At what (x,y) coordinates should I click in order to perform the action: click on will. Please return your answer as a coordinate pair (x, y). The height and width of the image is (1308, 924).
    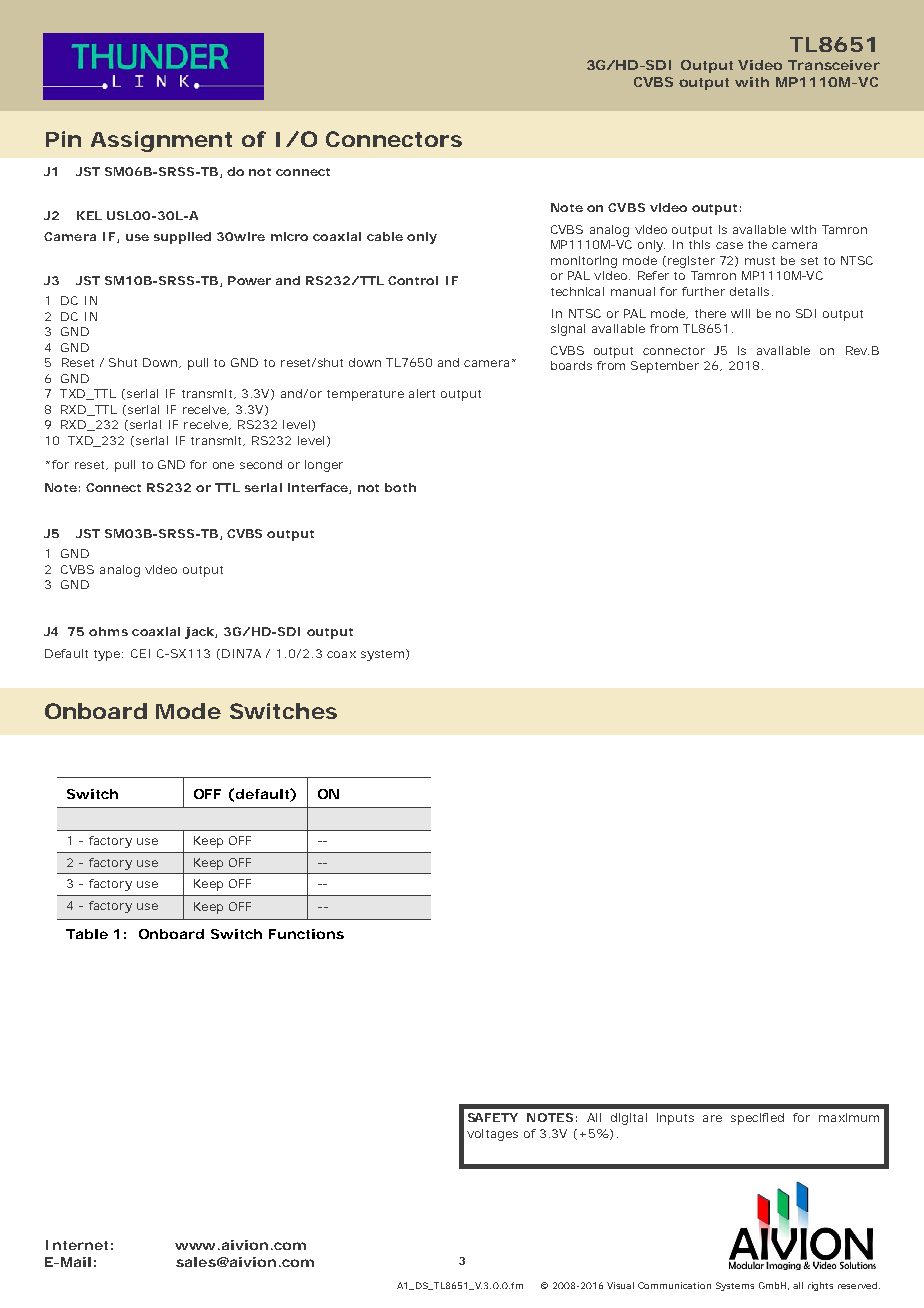
    Looking at the image, I should click on (740, 313).
